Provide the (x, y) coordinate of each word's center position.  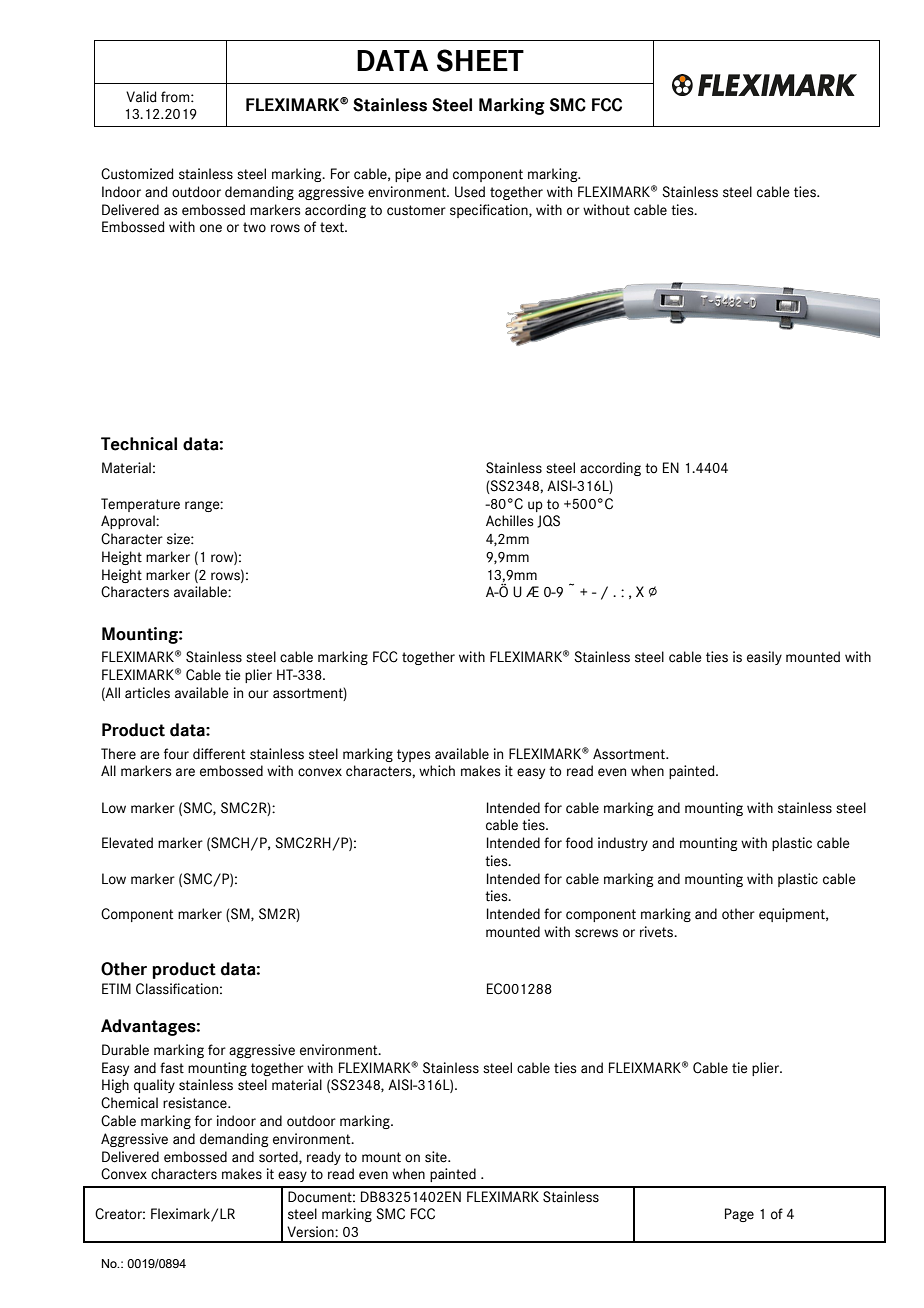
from (176, 97)
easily (764, 658)
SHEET (480, 60)
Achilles (509, 521)
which (437, 771)
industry (623, 844)
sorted (279, 1157)
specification (490, 211)
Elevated (127, 843)
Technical (139, 444)
